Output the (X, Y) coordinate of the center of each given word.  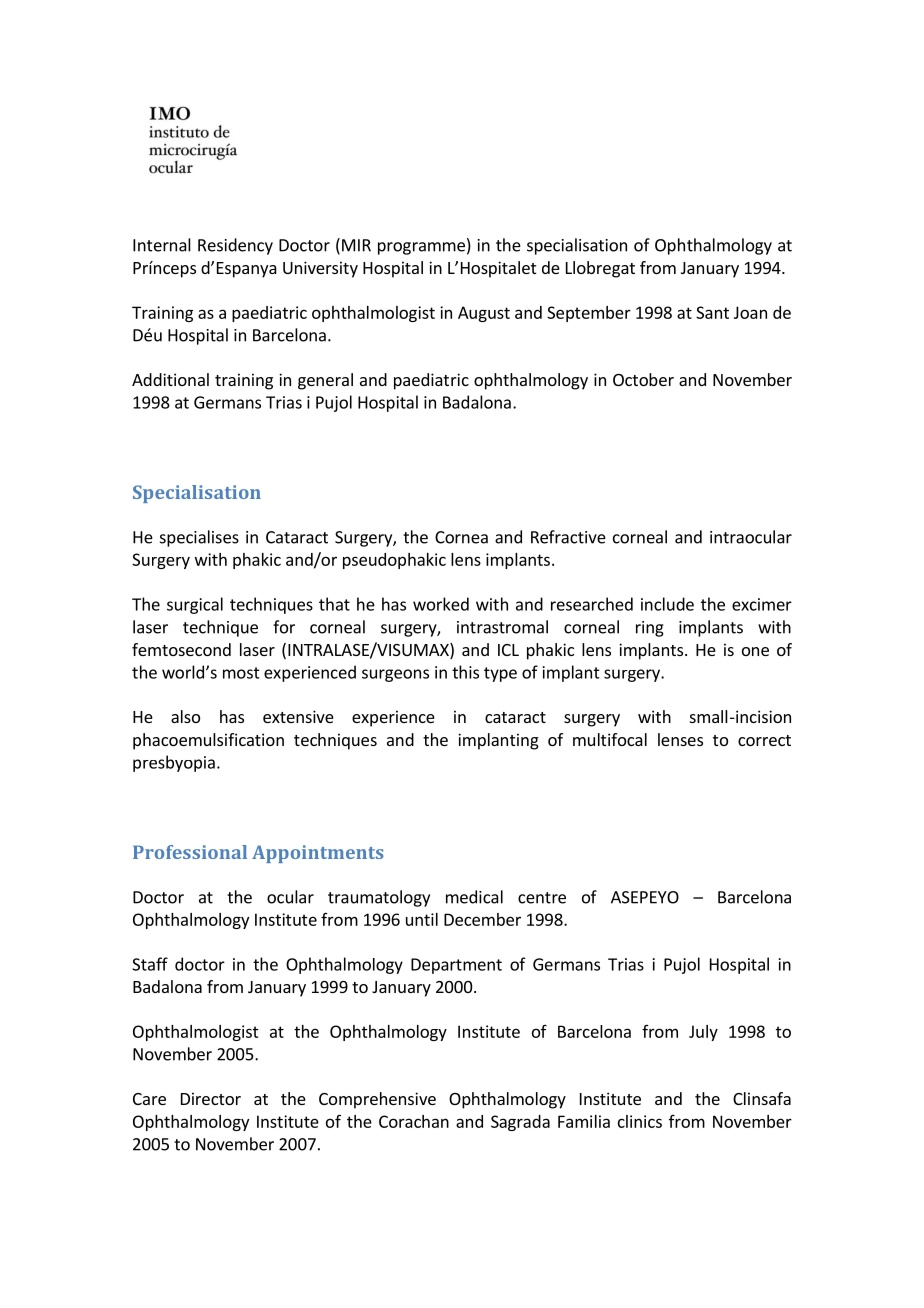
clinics (640, 1121)
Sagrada (520, 1123)
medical (474, 897)
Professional (190, 852)
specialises (199, 538)
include (667, 604)
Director (211, 1098)
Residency (235, 246)
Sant (712, 312)
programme (421, 248)
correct (764, 740)
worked (441, 604)
